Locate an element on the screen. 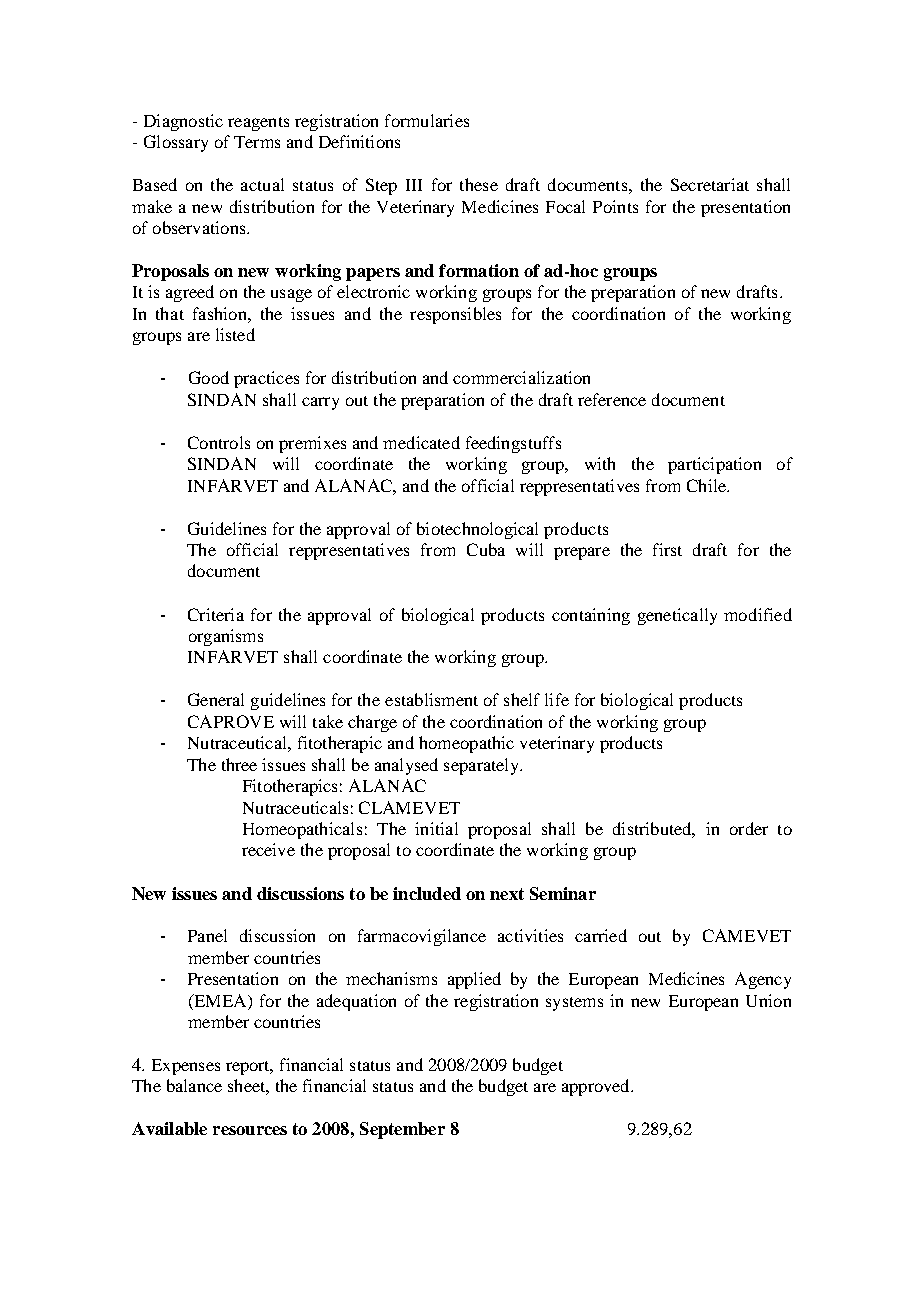 The width and height of the screenshot is (924, 1308). September is located at coordinates (402, 1130).
